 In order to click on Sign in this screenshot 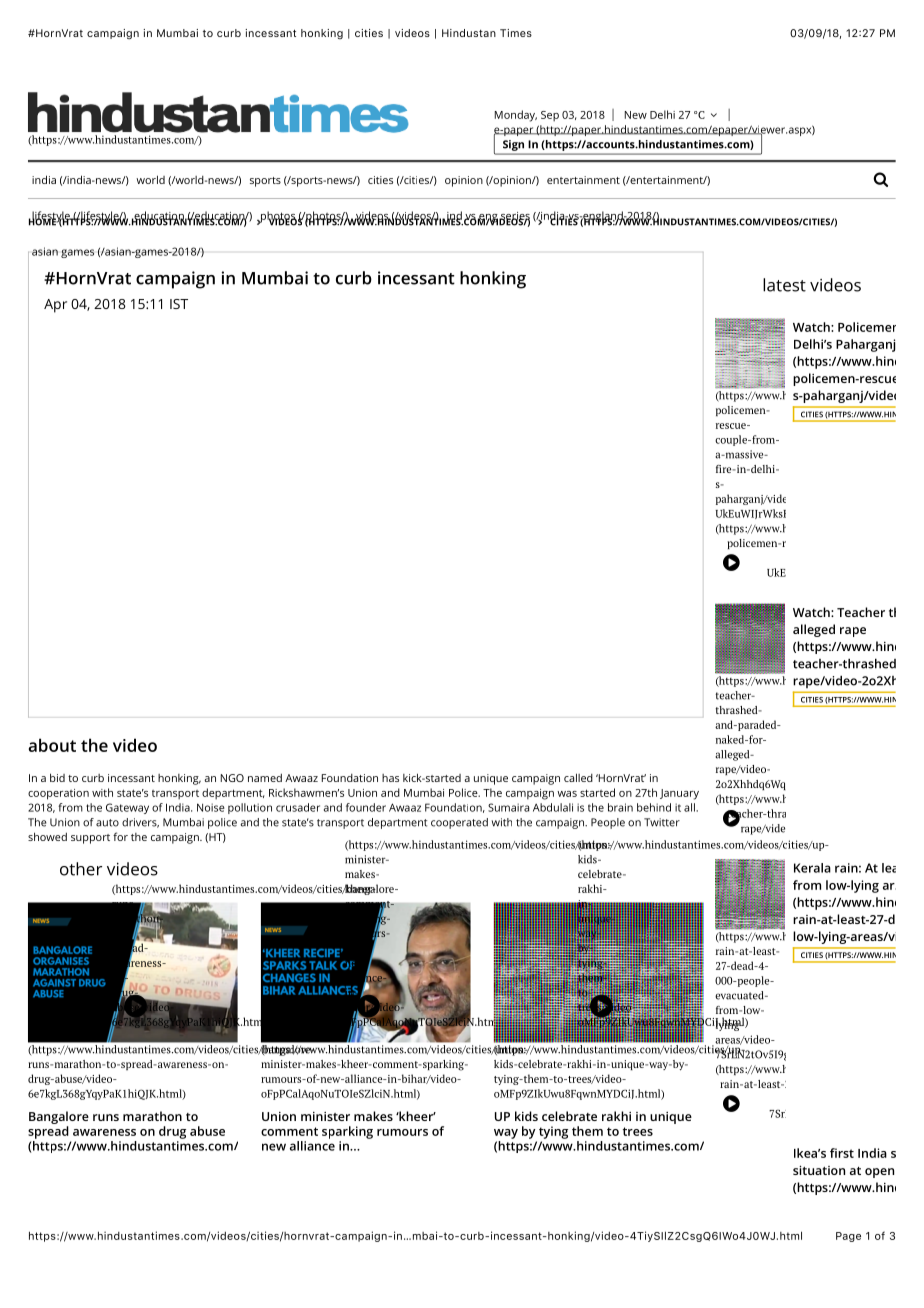, I will do `click(513, 145)`.
